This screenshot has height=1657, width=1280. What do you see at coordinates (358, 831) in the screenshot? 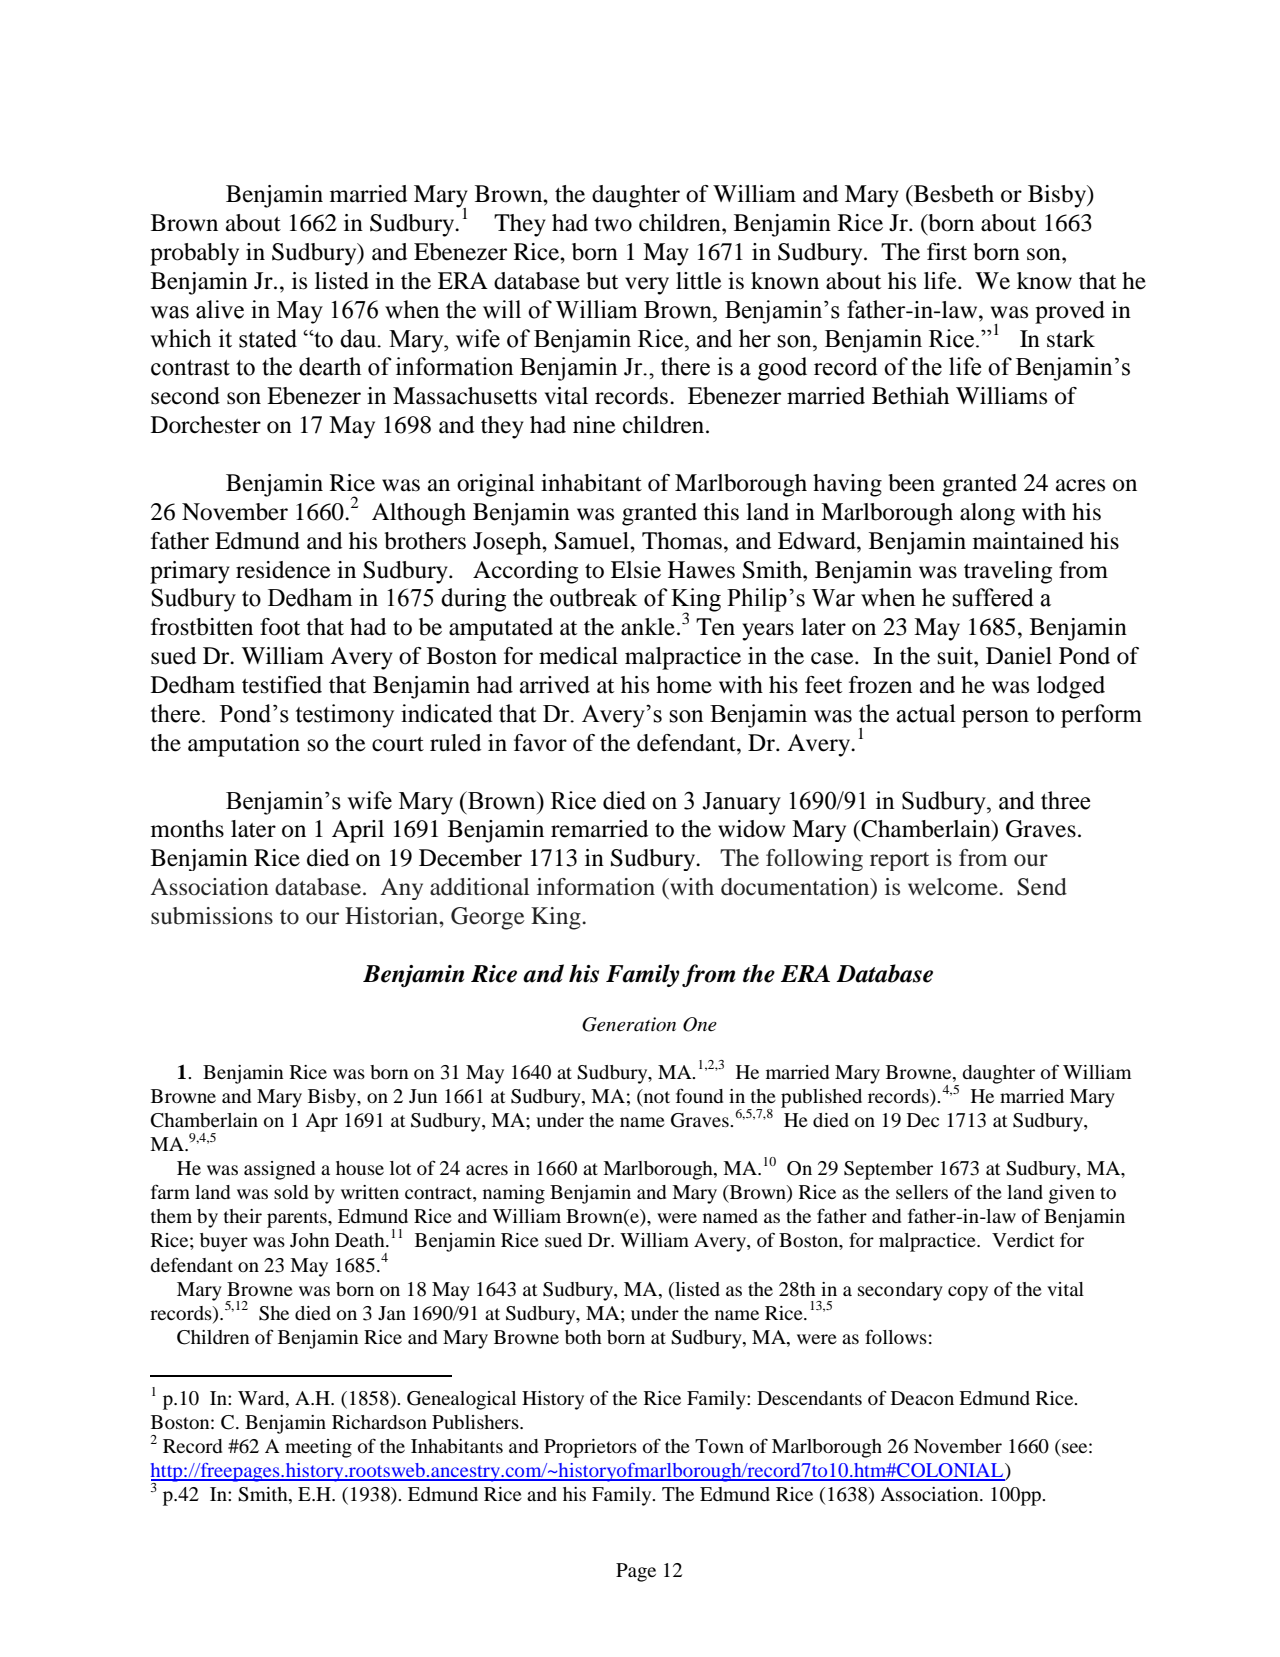
I see `April` at bounding box center [358, 831].
